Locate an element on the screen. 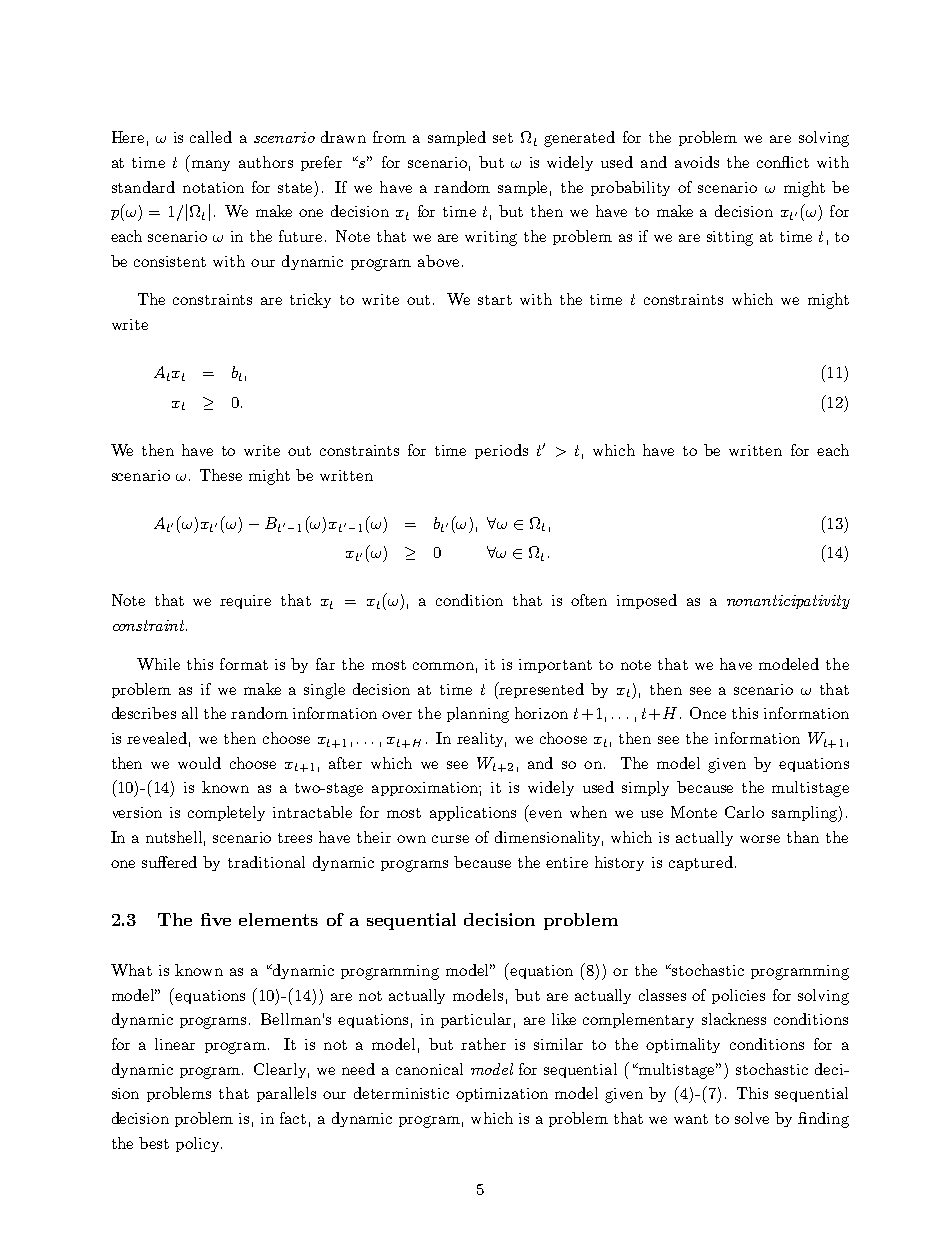 This screenshot has height=1233, width=952. imposed is located at coordinates (647, 601).
